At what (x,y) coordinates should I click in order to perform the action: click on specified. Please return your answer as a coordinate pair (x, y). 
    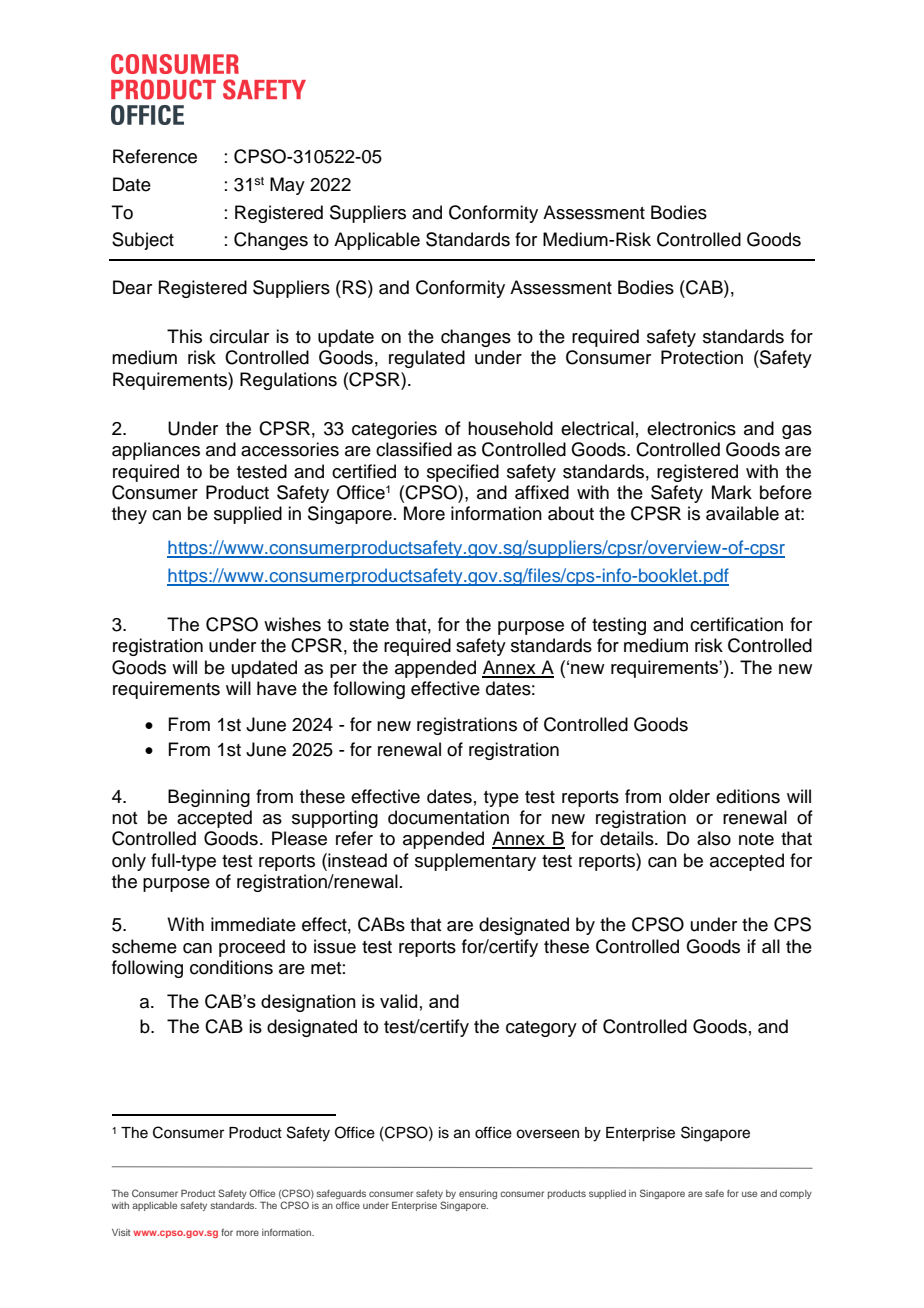
    Looking at the image, I should click on (463, 473).
